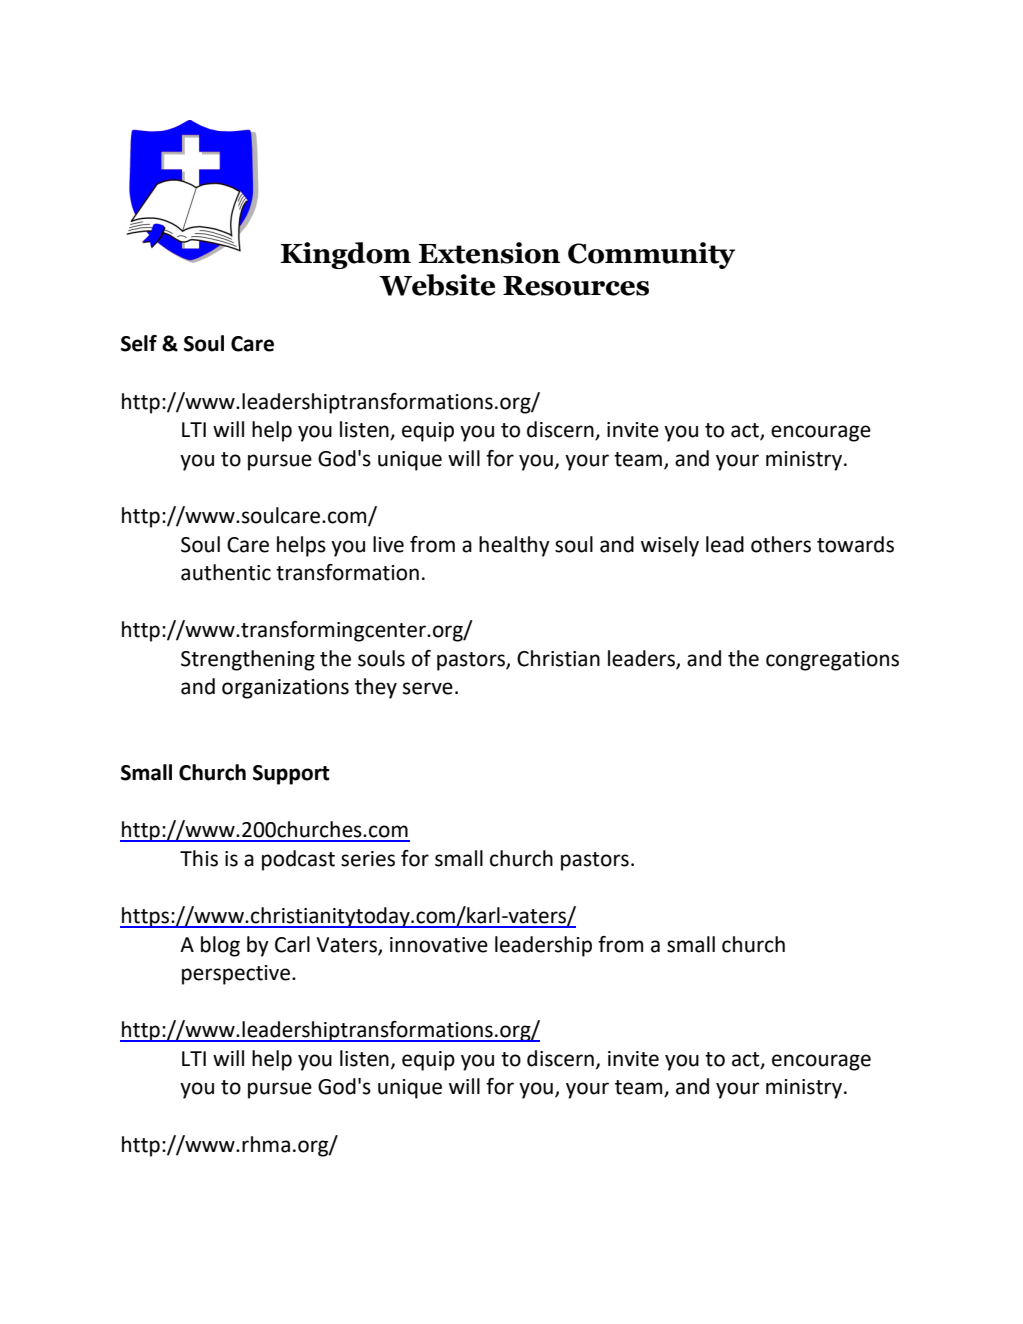 Image resolution: width=1023 pixels, height=1324 pixels. Describe the element at coordinates (139, 343) in the screenshot. I see `Self` at that location.
